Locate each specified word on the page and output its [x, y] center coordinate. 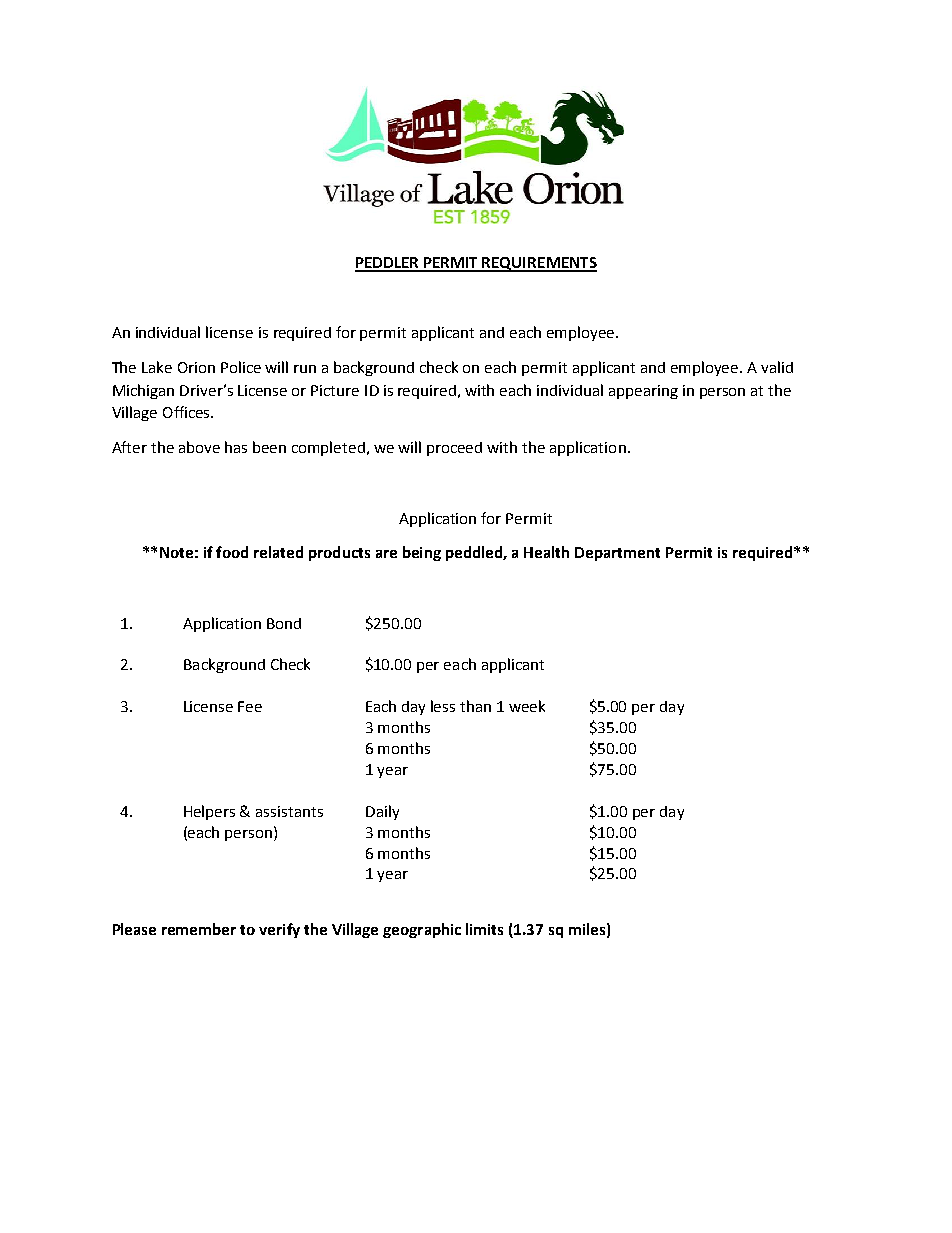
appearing [643, 392]
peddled [475, 553]
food [232, 552]
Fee [250, 706]
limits [484, 929]
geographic [422, 930]
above [199, 447]
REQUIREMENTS [539, 264]
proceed [454, 449]
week [527, 706]
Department [617, 554]
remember [199, 929]
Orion [196, 367]
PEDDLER [388, 264]
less [443, 706]
